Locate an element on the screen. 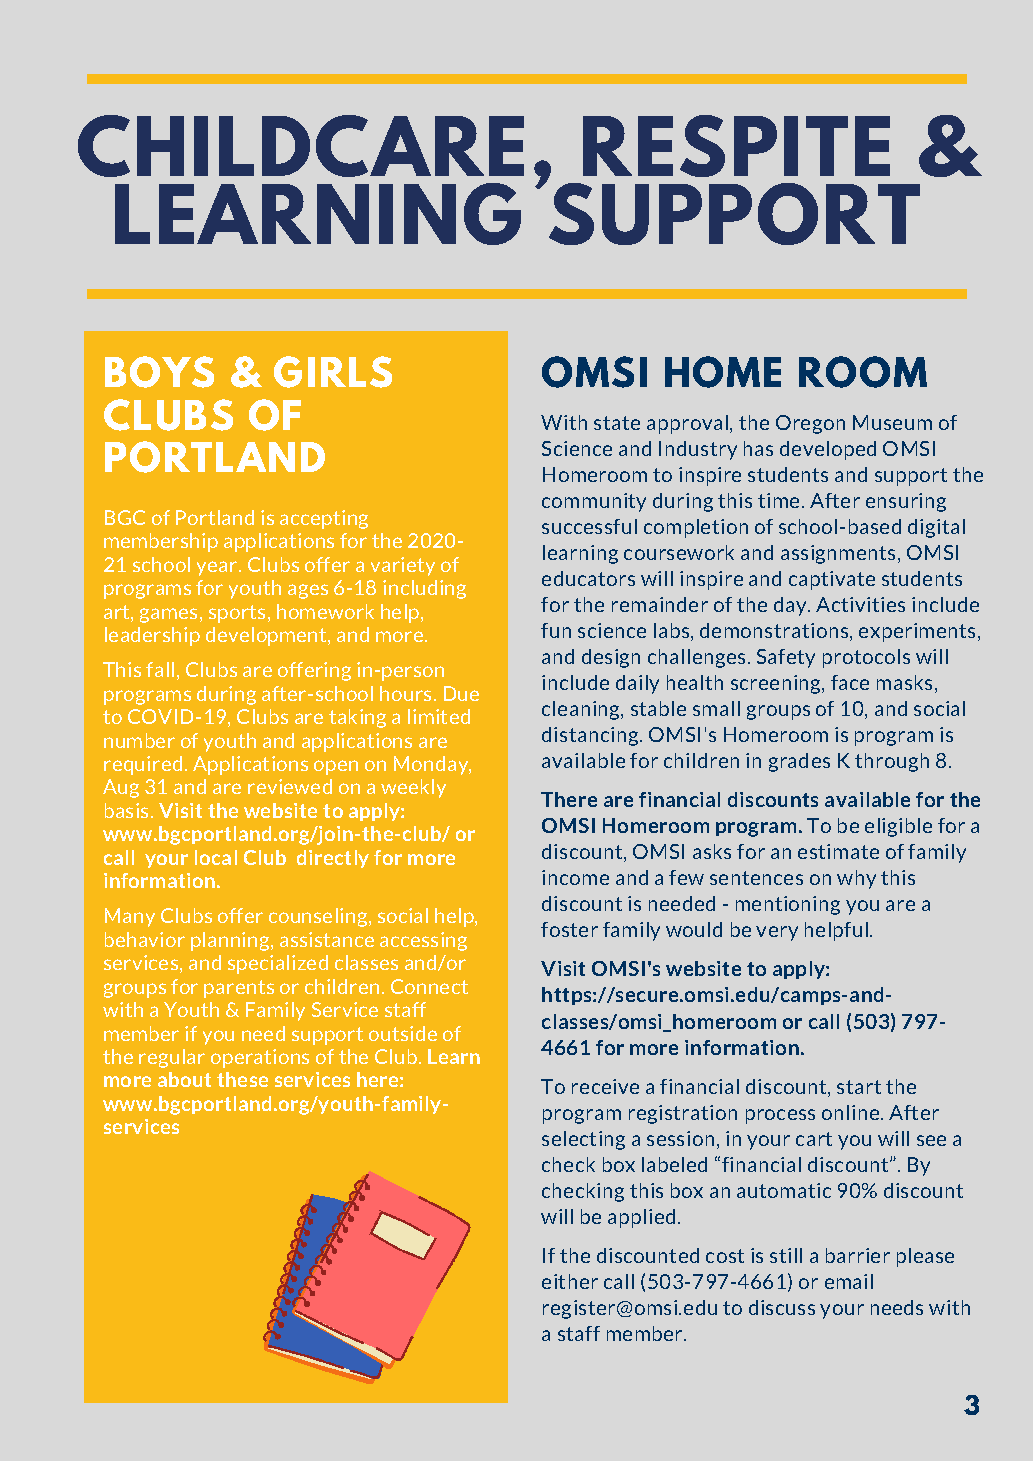 This screenshot has height=1461, width=1033. RESPITE is located at coordinates (736, 146).
